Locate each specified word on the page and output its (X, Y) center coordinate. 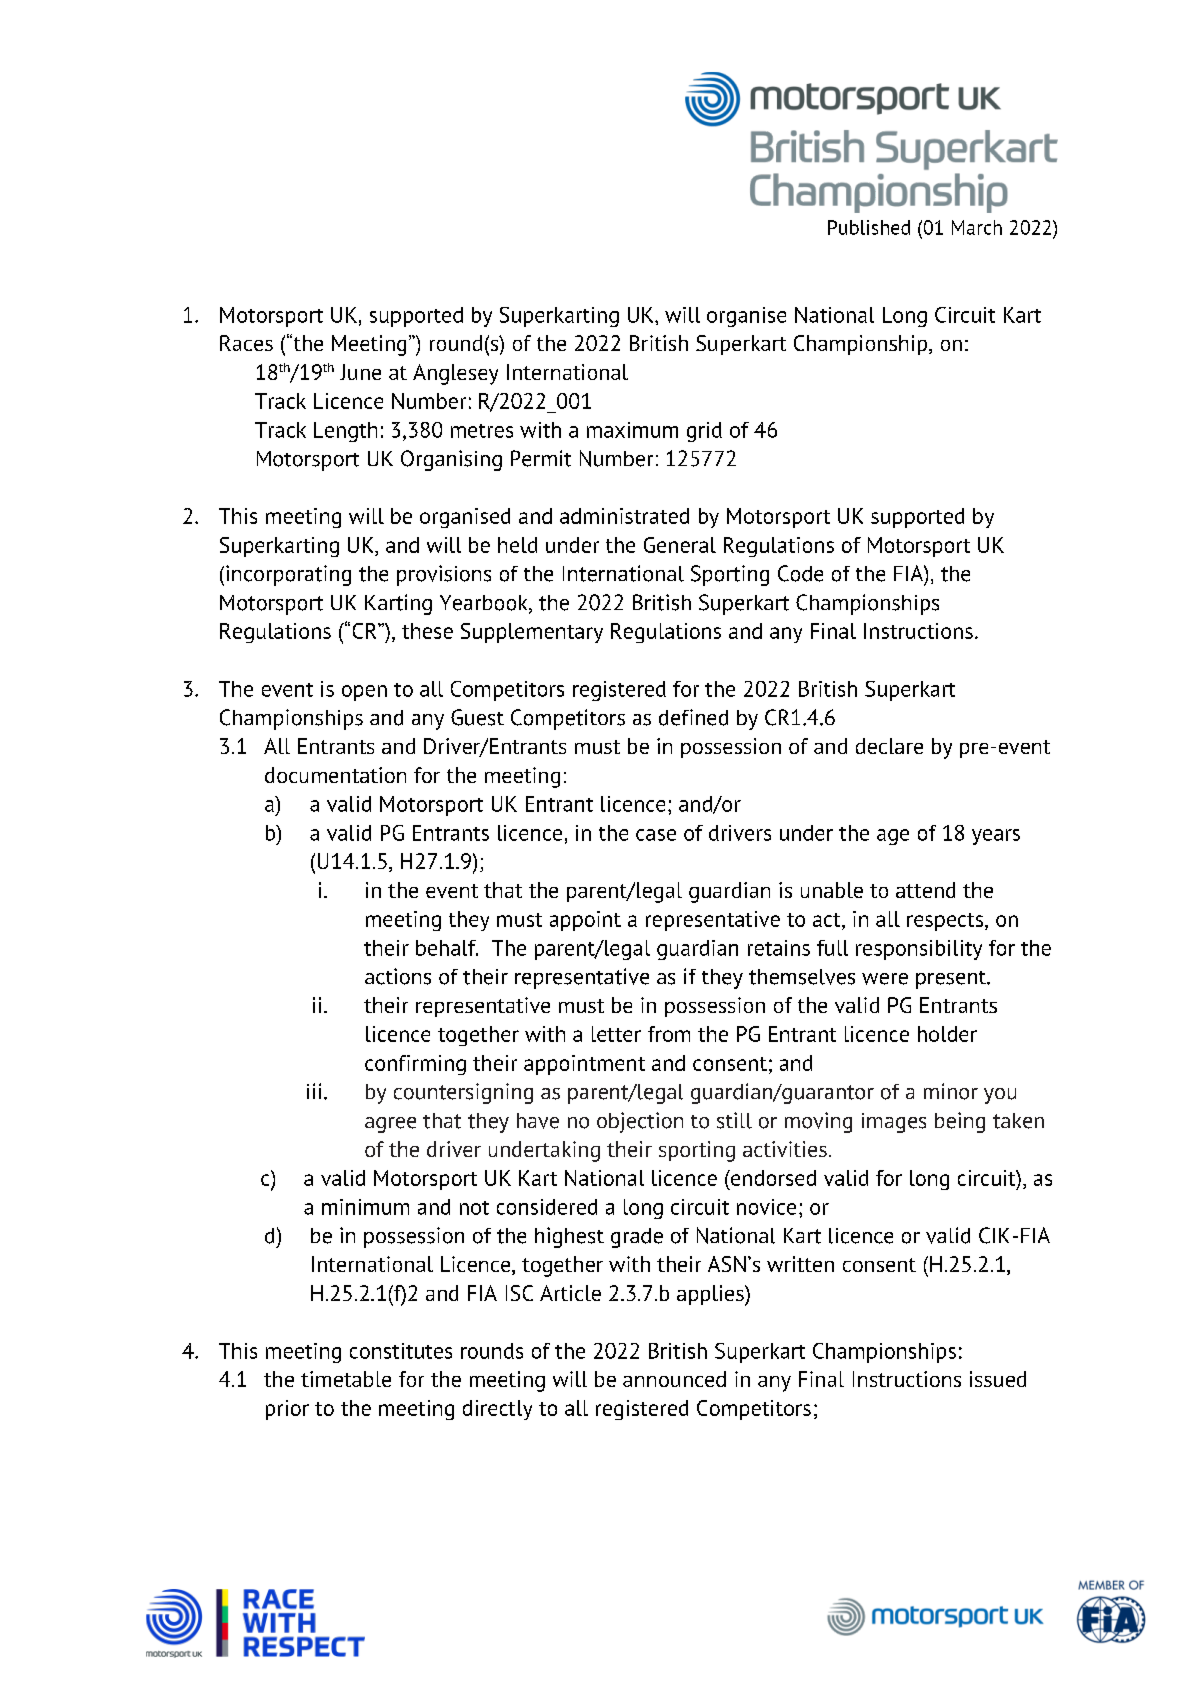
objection (640, 1122)
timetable (346, 1379)
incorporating (288, 575)
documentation (335, 775)
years (996, 837)
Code (800, 573)
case (656, 835)
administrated (624, 516)
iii (314, 1091)
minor (951, 1091)
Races (246, 343)
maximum (632, 430)
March (977, 227)
